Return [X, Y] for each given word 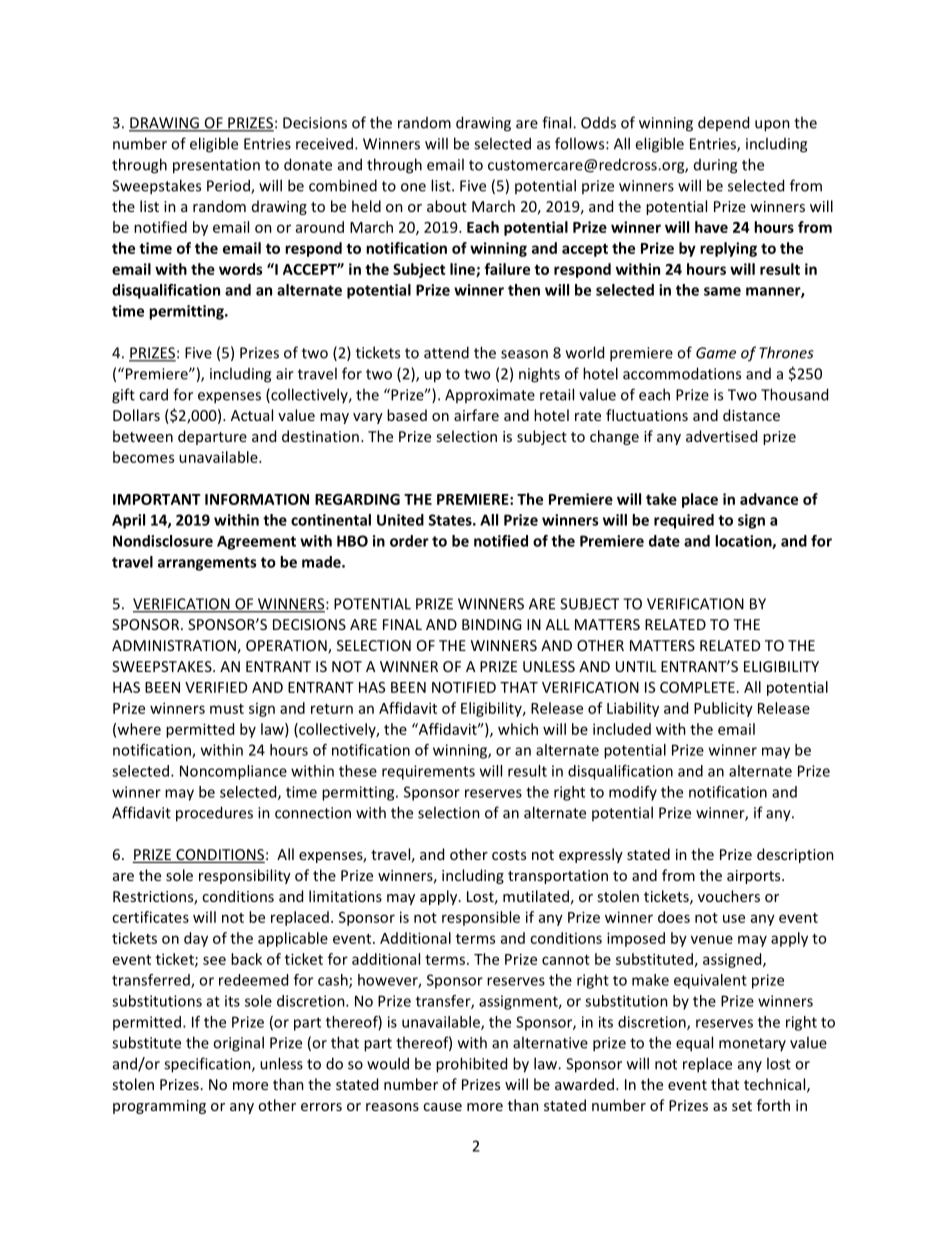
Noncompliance [233, 772]
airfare [476, 415]
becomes [143, 457]
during [715, 166]
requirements [428, 772]
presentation [216, 166]
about [447, 206]
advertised [721, 436]
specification [208, 1065]
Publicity [723, 709]
